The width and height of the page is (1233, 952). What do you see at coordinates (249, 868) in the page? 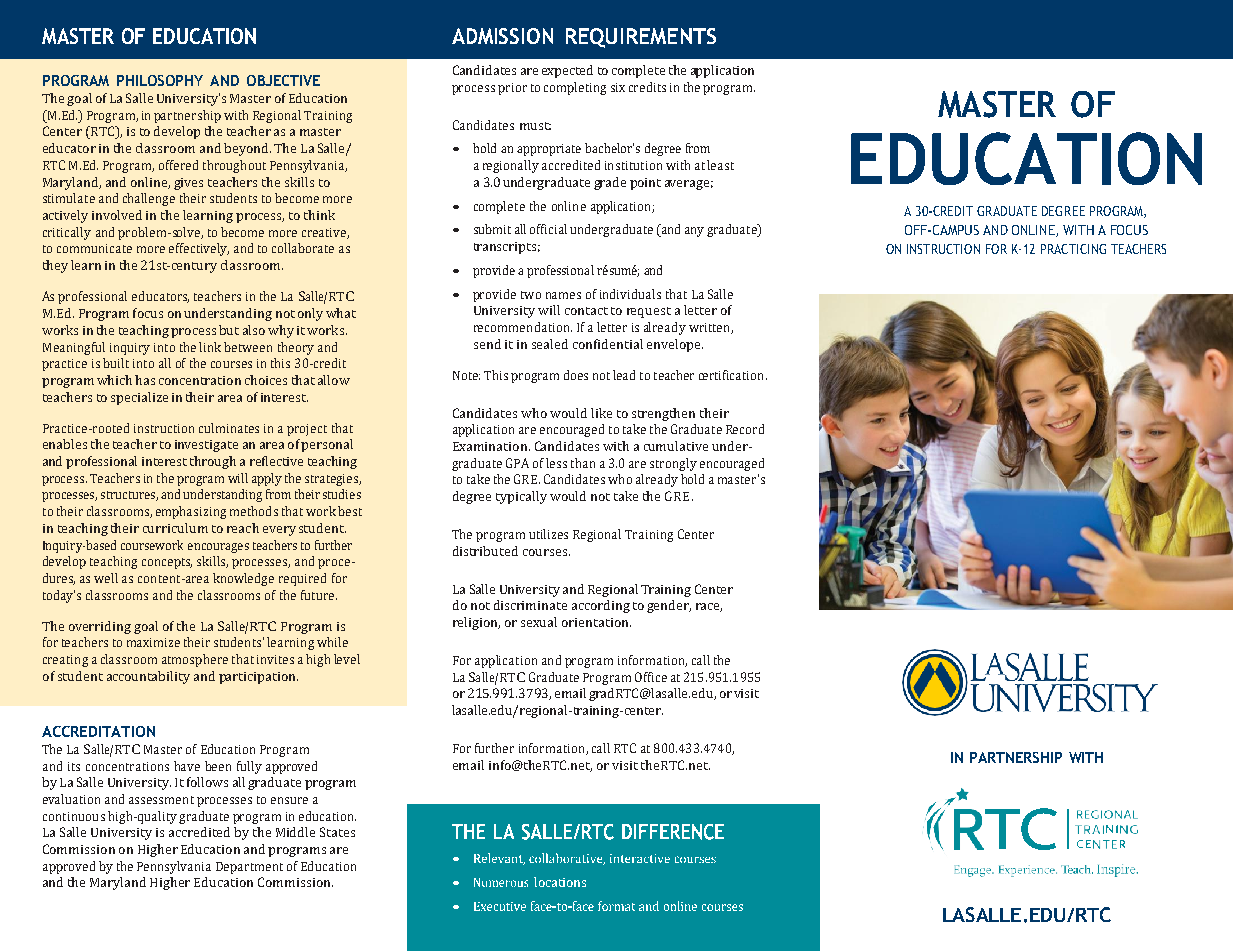
I see `Department` at bounding box center [249, 868].
